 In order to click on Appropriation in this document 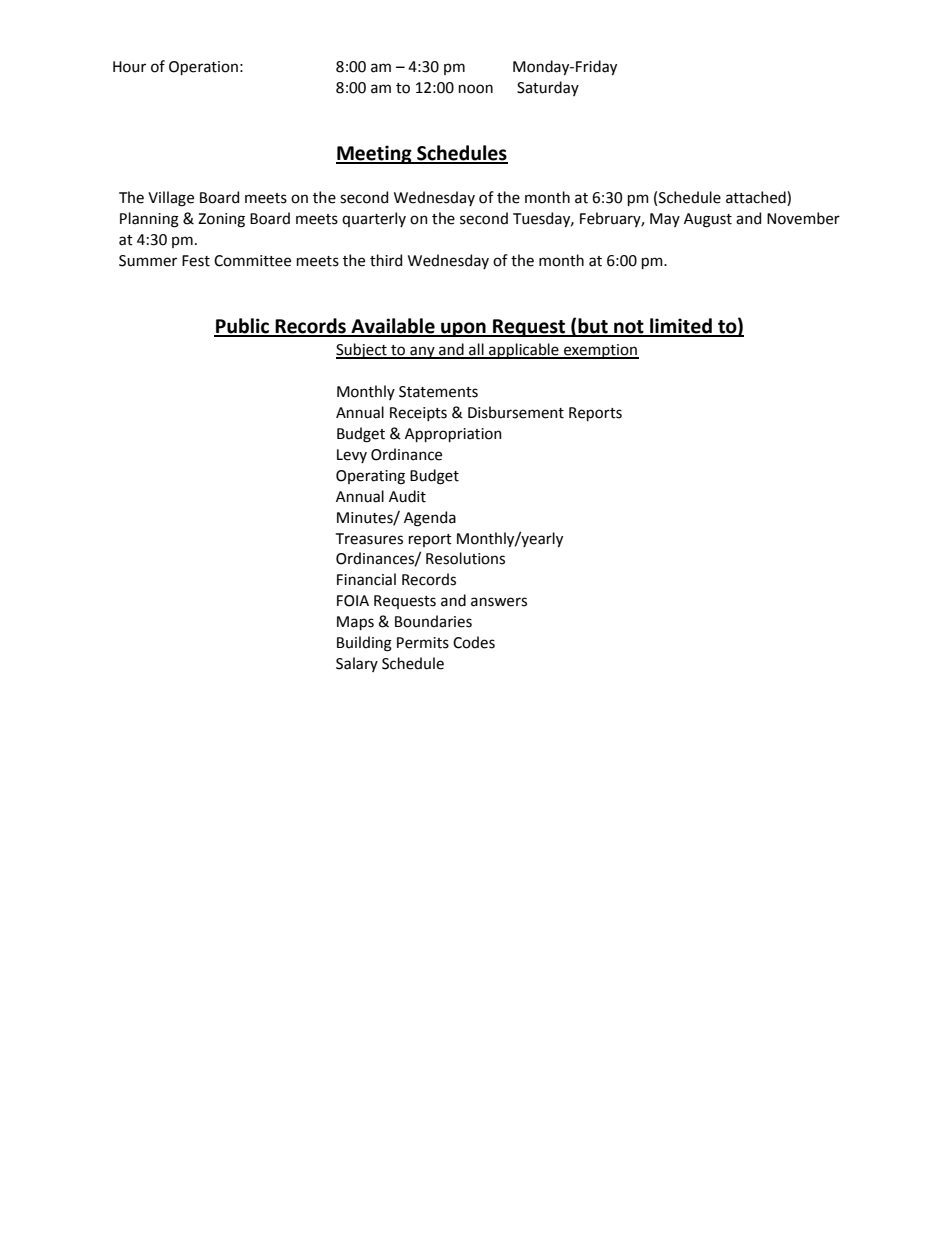, I will do `click(453, 435)`.
